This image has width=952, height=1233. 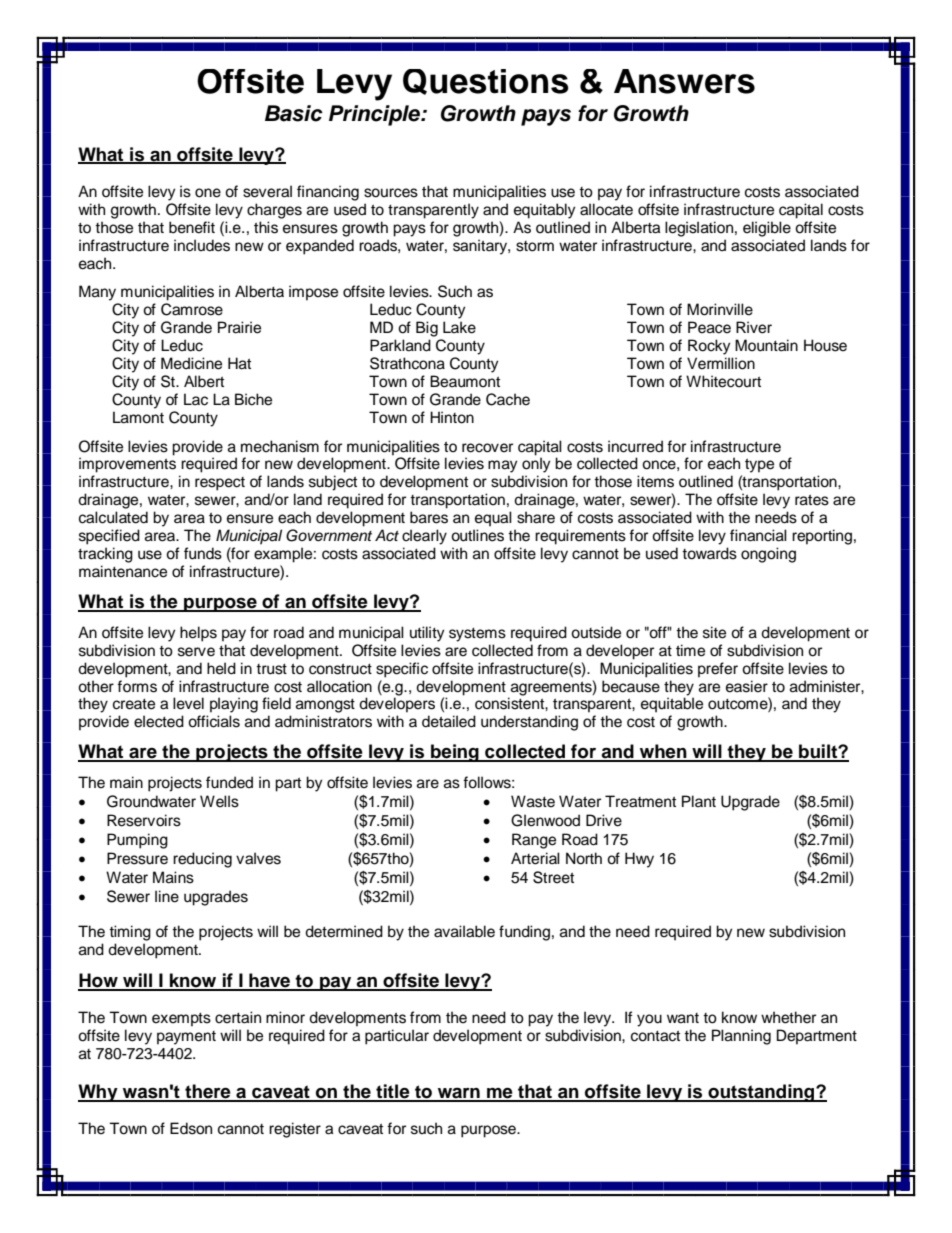 I want to click on Questions, so click(x=486, y=82).
